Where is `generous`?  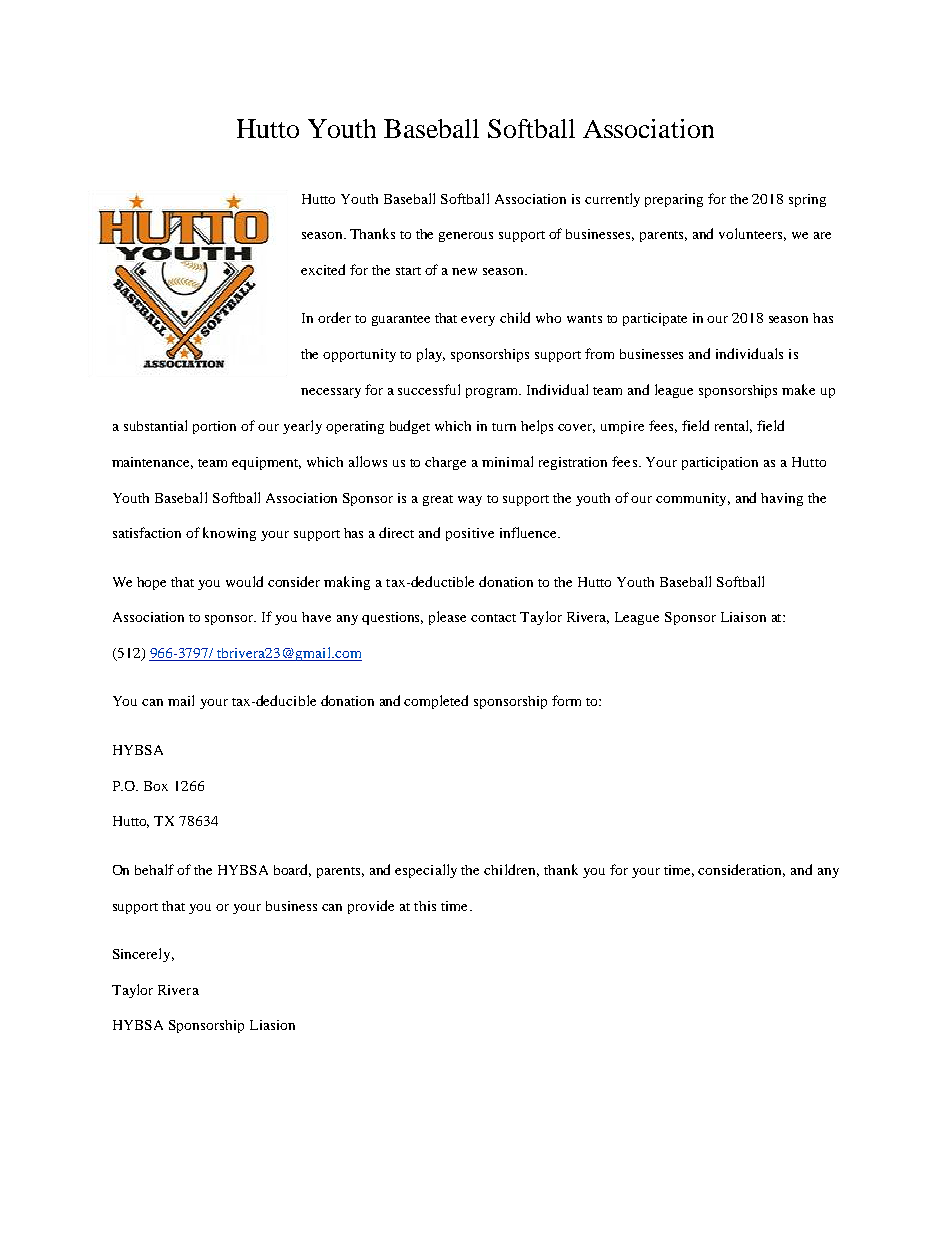 generous is located at coordinates (466, 237).
